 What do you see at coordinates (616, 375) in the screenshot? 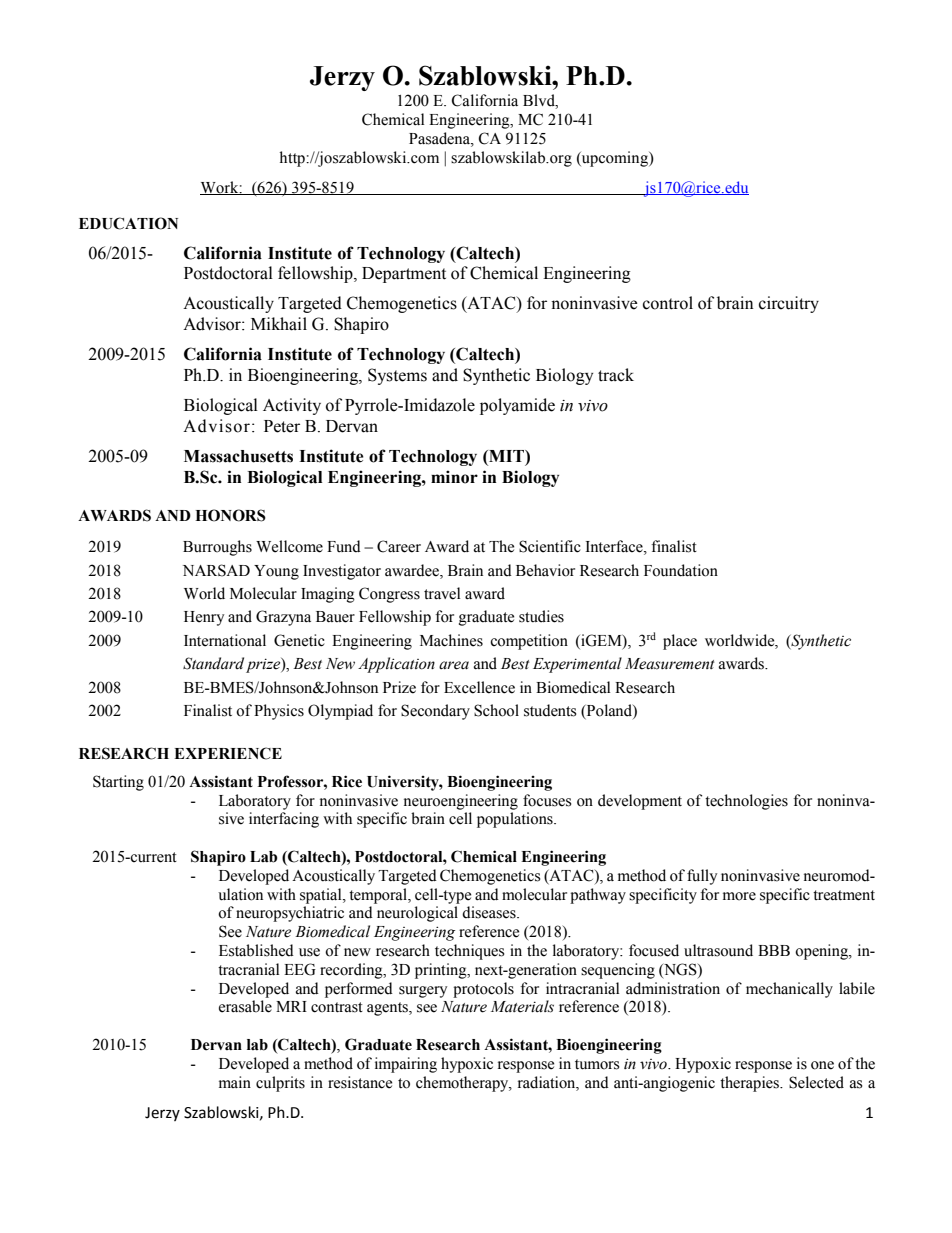
I see `track` at bounding box center [616, 375].
